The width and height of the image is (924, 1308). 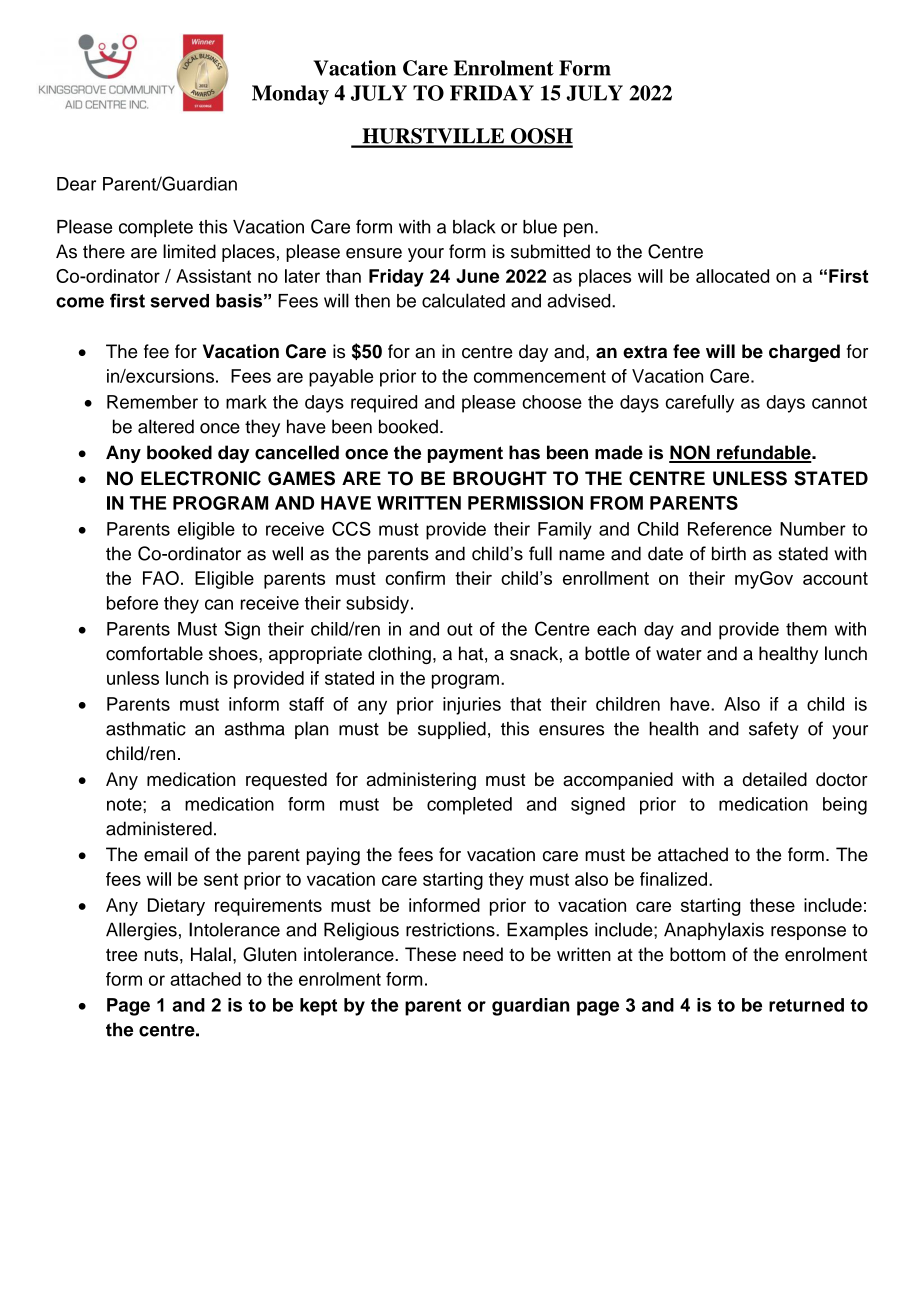 I want to click on need, so click(x=483, y=954).
